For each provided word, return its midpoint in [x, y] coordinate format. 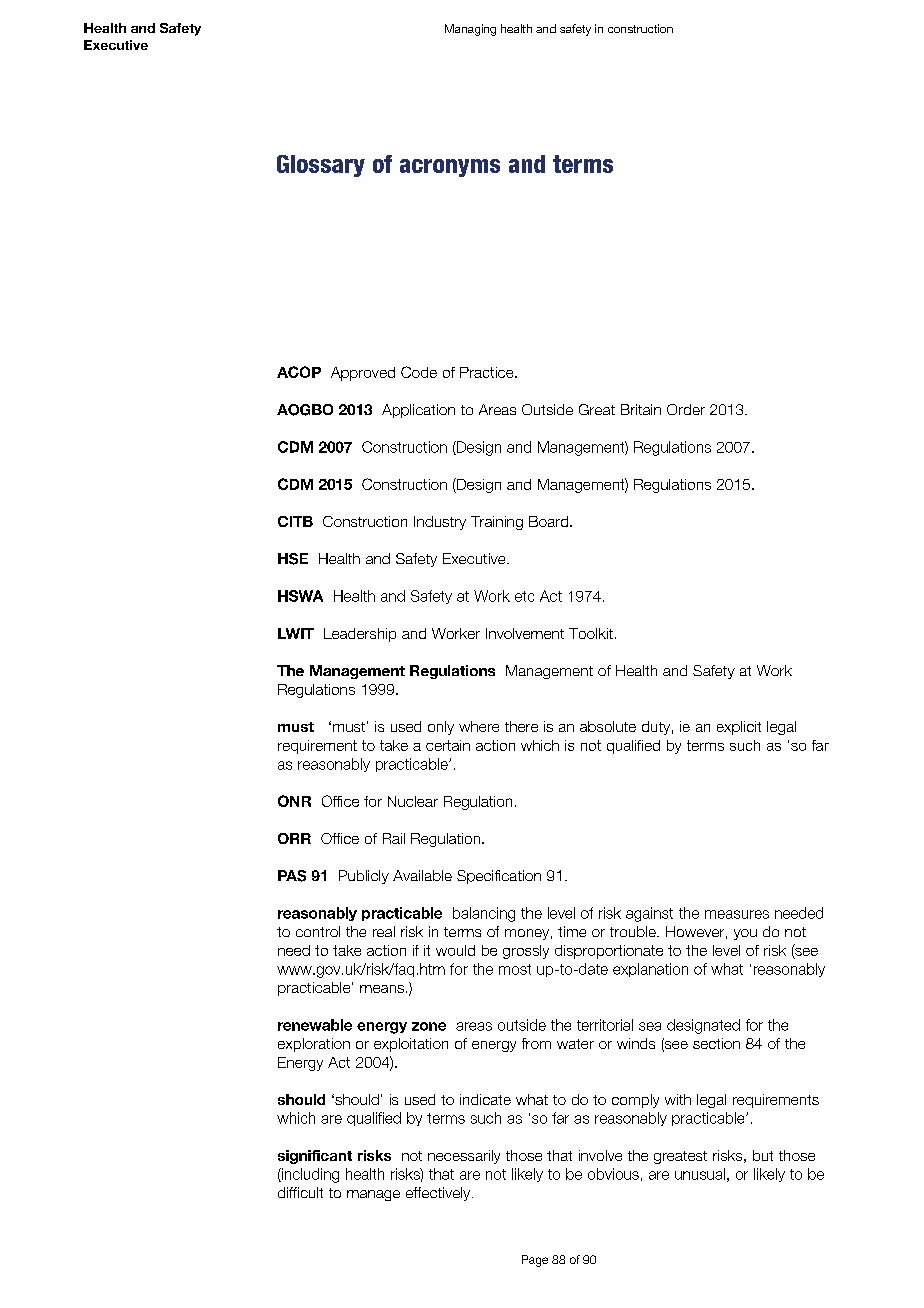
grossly [526, 952]
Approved [363, 374]
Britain [641, 409]
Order [686, 409]
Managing [470, 30]
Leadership [360, 635]
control [318, 931]
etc [524, 596]
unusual [700, 1174]
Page [535, 1261]
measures [737, 914]
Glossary [321, 166]
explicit [739, 728]
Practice [488, 372]
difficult [300, 1192]
